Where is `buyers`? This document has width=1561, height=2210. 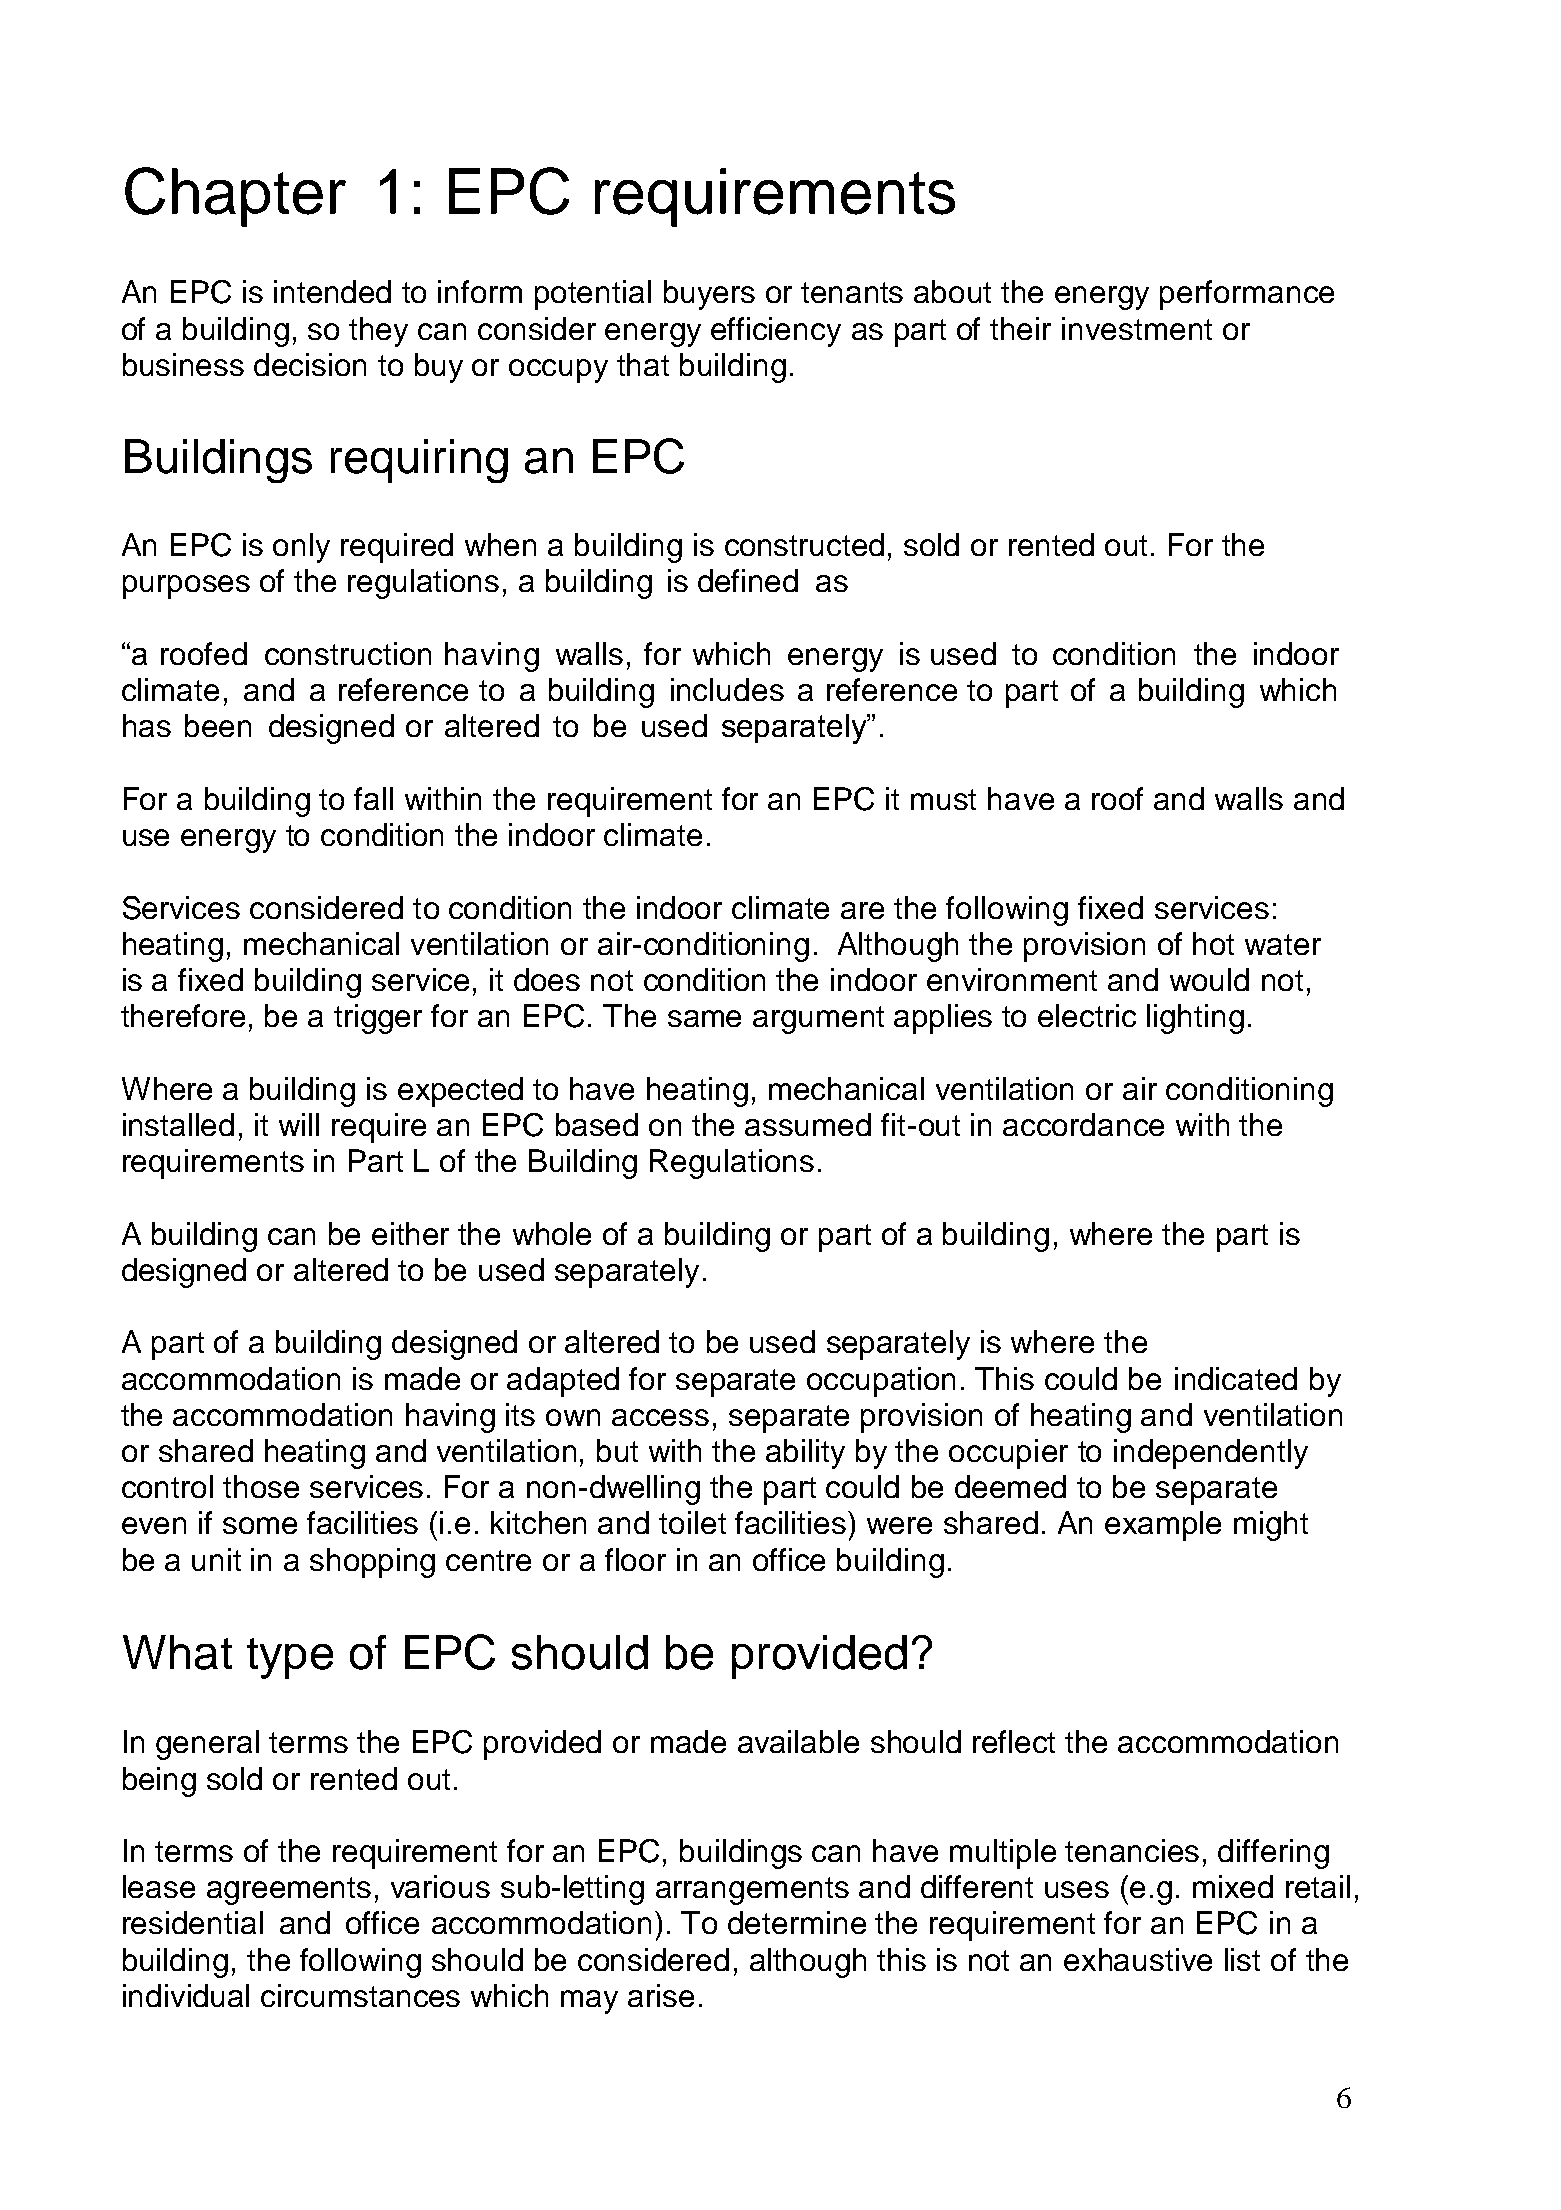 buyers is located at coordinates (709, 295).
